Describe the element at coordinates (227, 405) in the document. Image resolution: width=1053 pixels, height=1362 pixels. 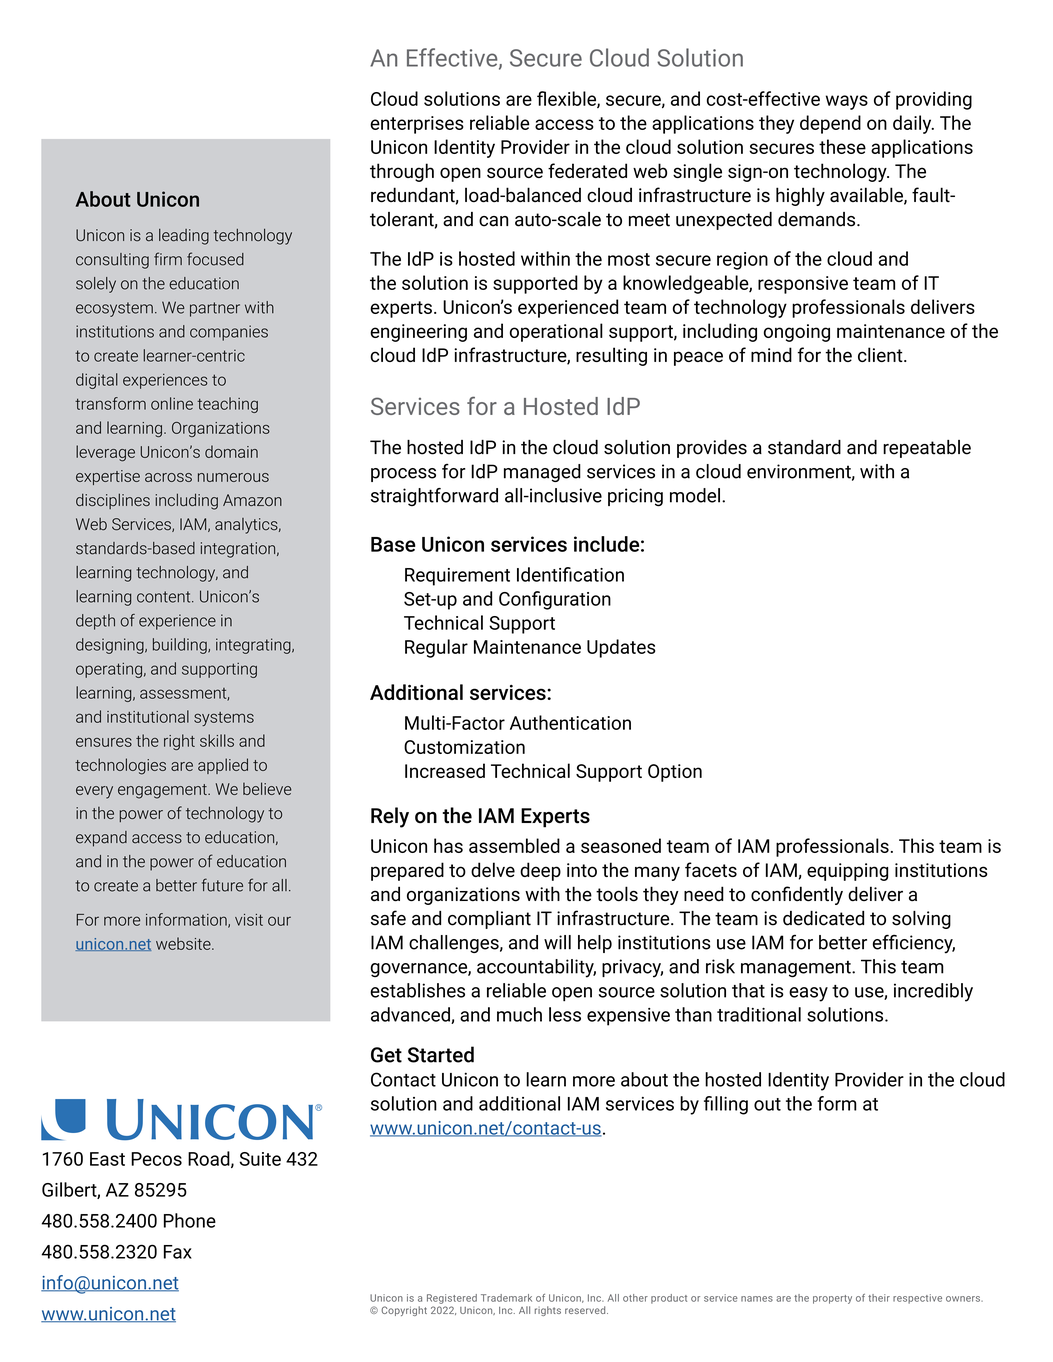
I see `teaching` at that location.
